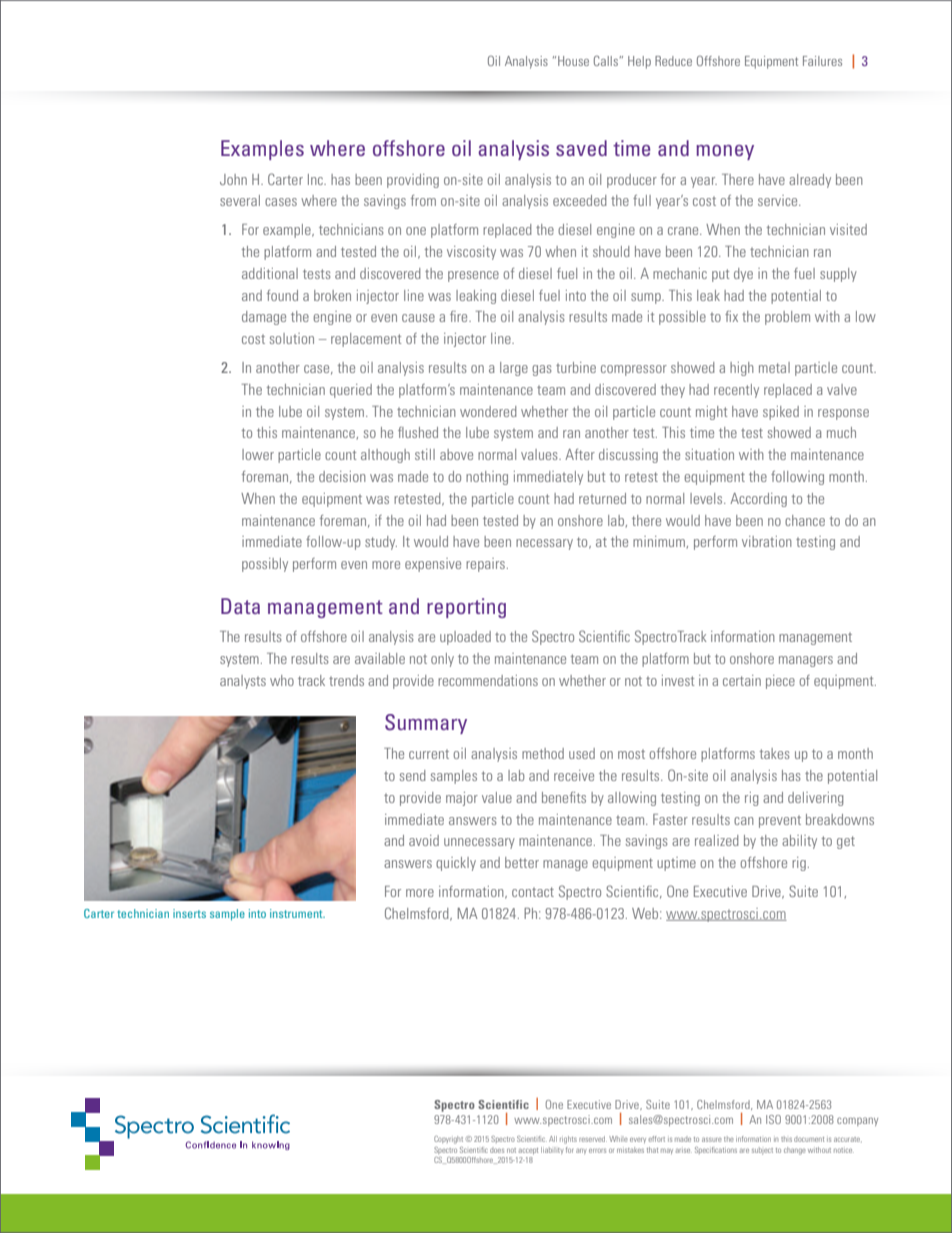  Describe the element at coordinates (528, 1151) in the screenshot. I see `accept` at that location.
